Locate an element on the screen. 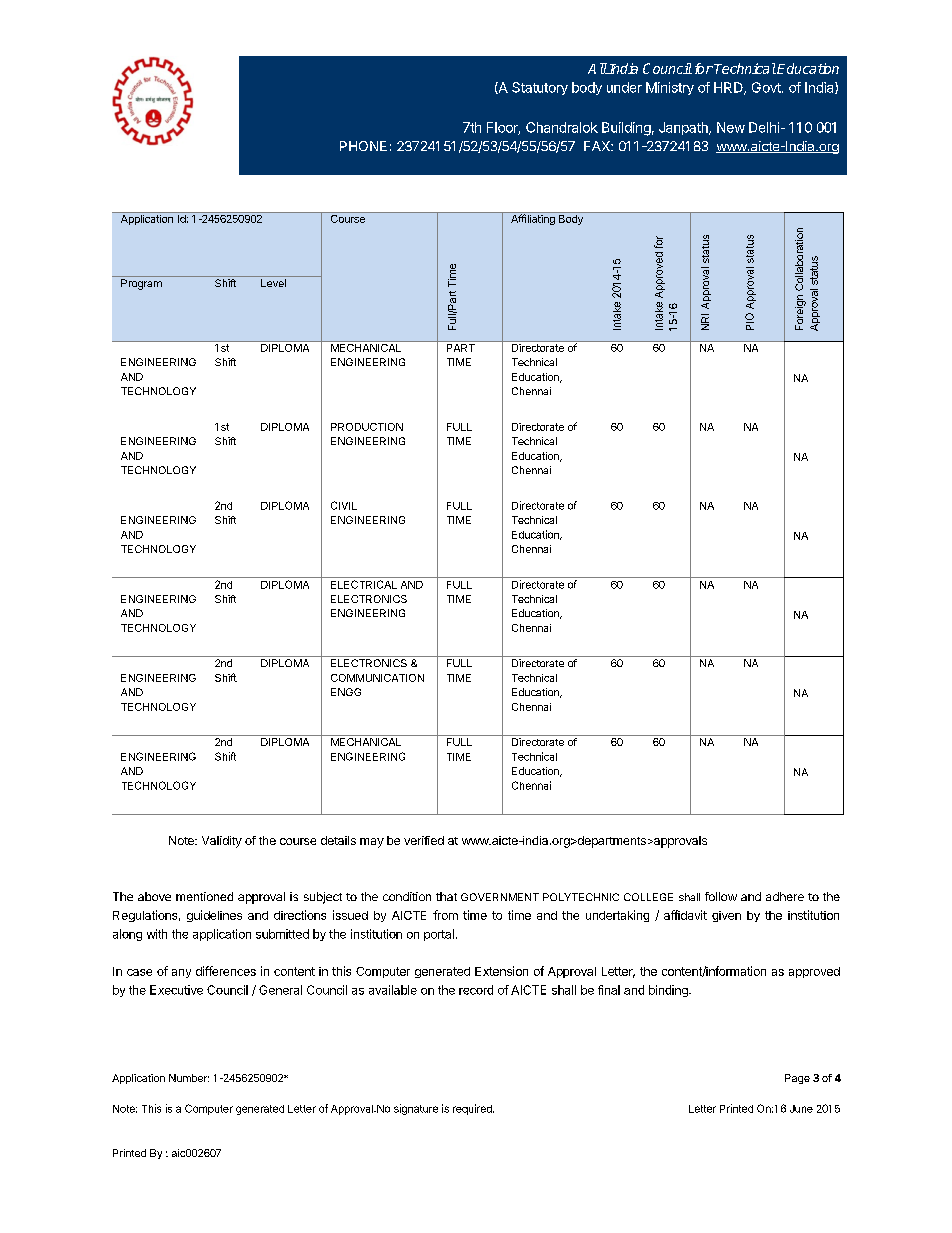 This screenshot has height=1233, width=952. PRODUCTION is located at coordinates (367, 427).
